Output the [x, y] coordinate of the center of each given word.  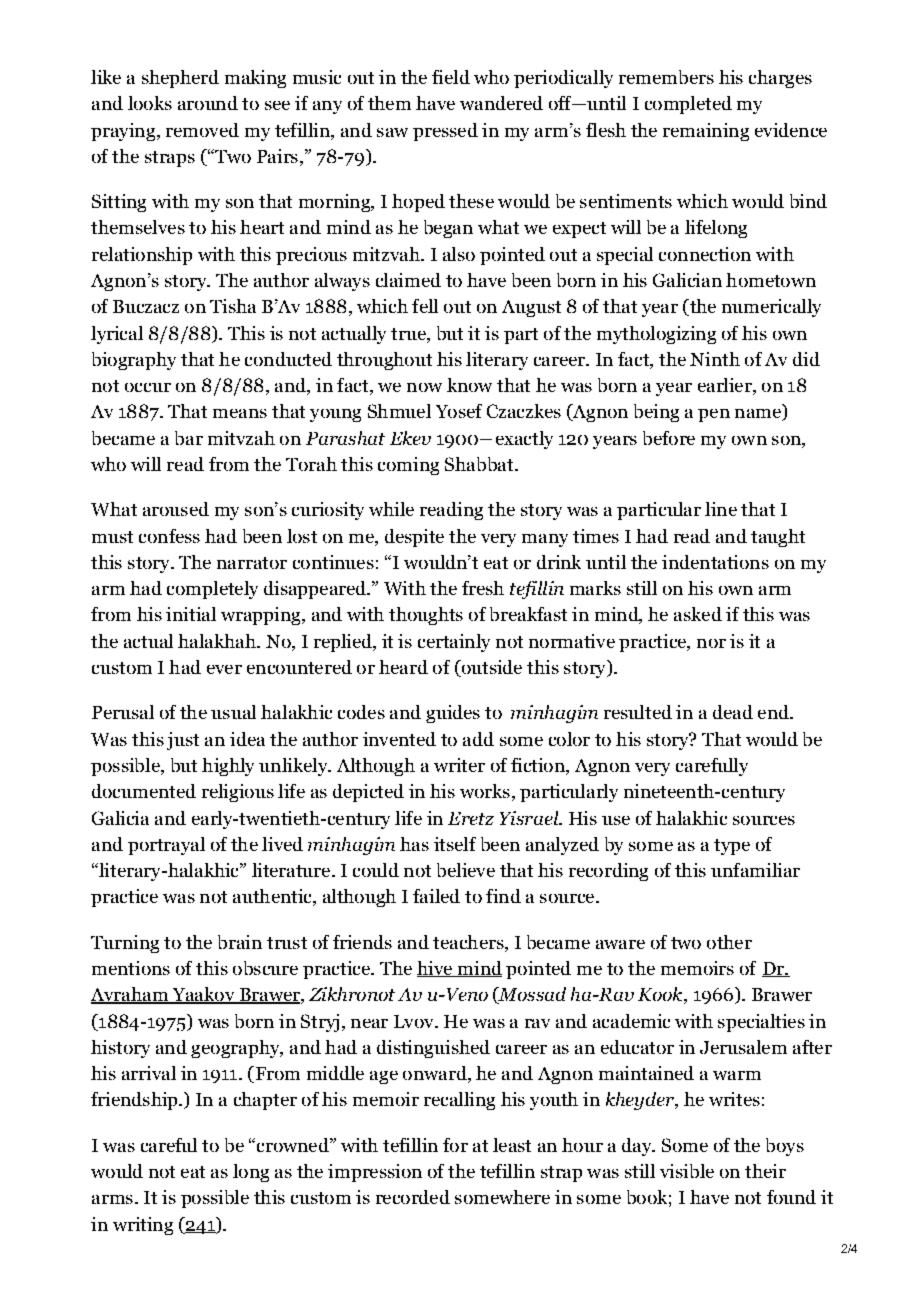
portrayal [166, 846]
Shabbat [480, 464]
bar [189, 438]
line [721, 509]
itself [455, 844]
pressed [445, 132]
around [208, 103]
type [732, 847]
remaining [706, 132]
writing [143, 1226]
